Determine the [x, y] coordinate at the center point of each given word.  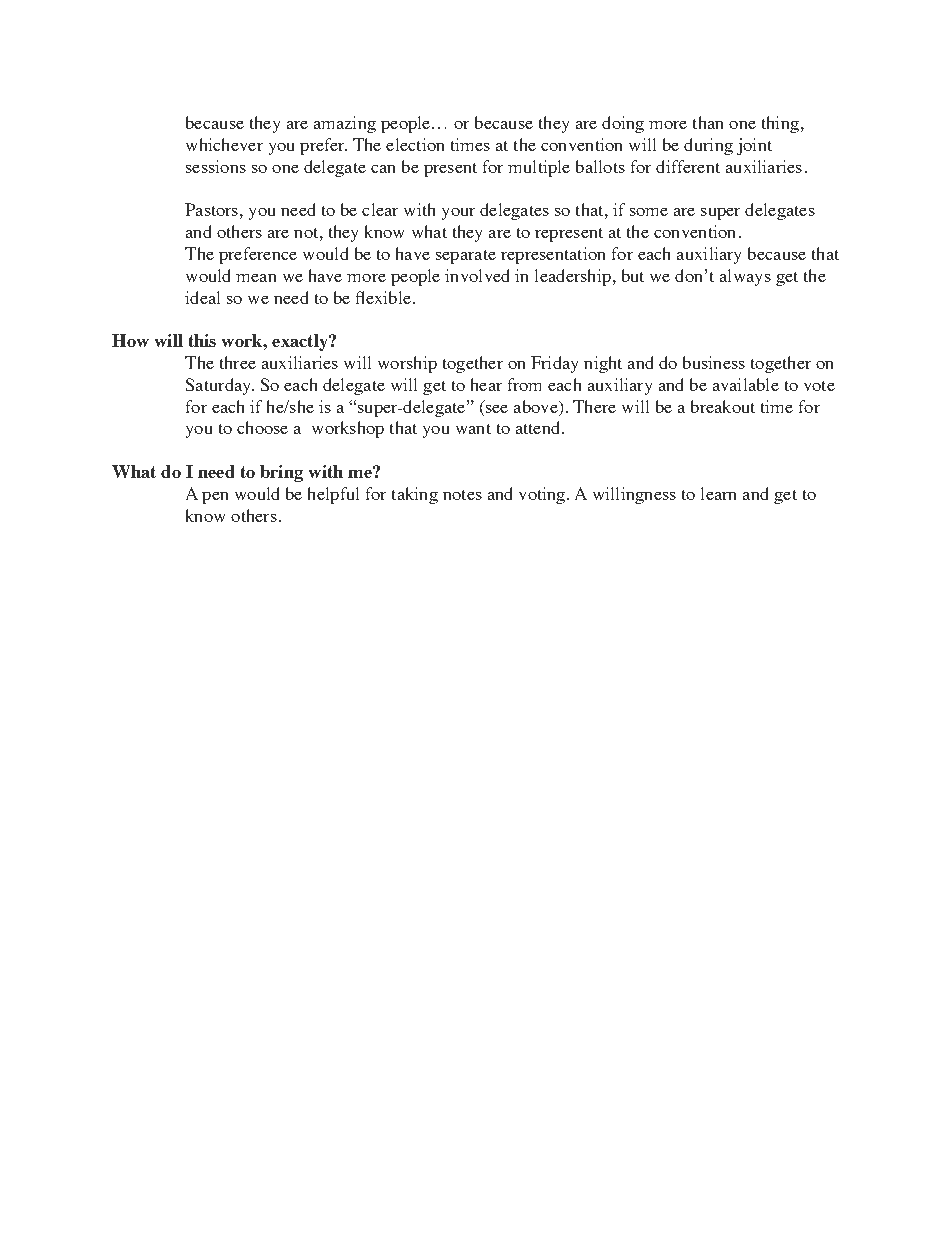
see [495, 407]
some [649, 212]
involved [477, 275]
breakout [723, 406]
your [458, 214]
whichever [224, 144]
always [745, 277]
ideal [202, 297]
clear [380, 209]
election [415, 144]
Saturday [219, 386]
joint [754, 146]
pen [215, 498]
